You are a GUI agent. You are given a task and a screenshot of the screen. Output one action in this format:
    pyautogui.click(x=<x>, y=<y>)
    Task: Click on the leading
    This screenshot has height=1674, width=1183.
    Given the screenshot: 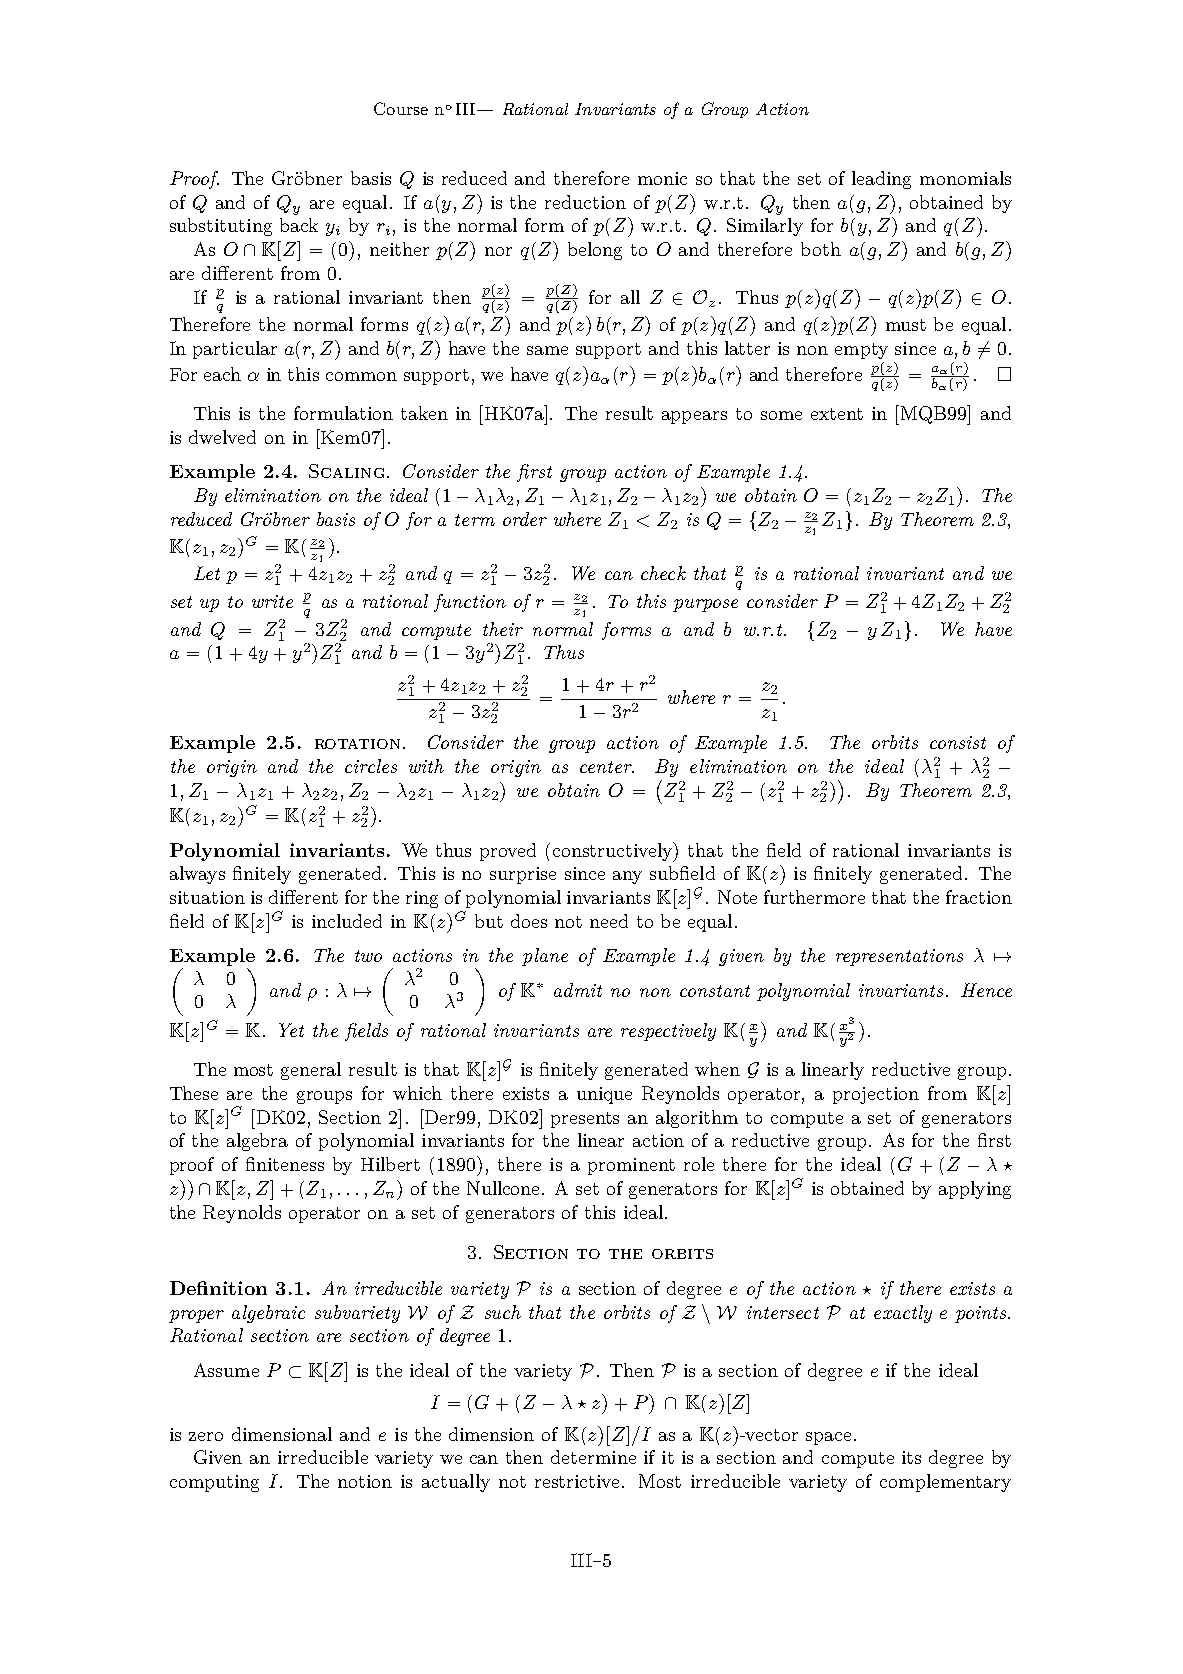 What is the action you would take?
    pyautogui.click(x=881, y=180)
